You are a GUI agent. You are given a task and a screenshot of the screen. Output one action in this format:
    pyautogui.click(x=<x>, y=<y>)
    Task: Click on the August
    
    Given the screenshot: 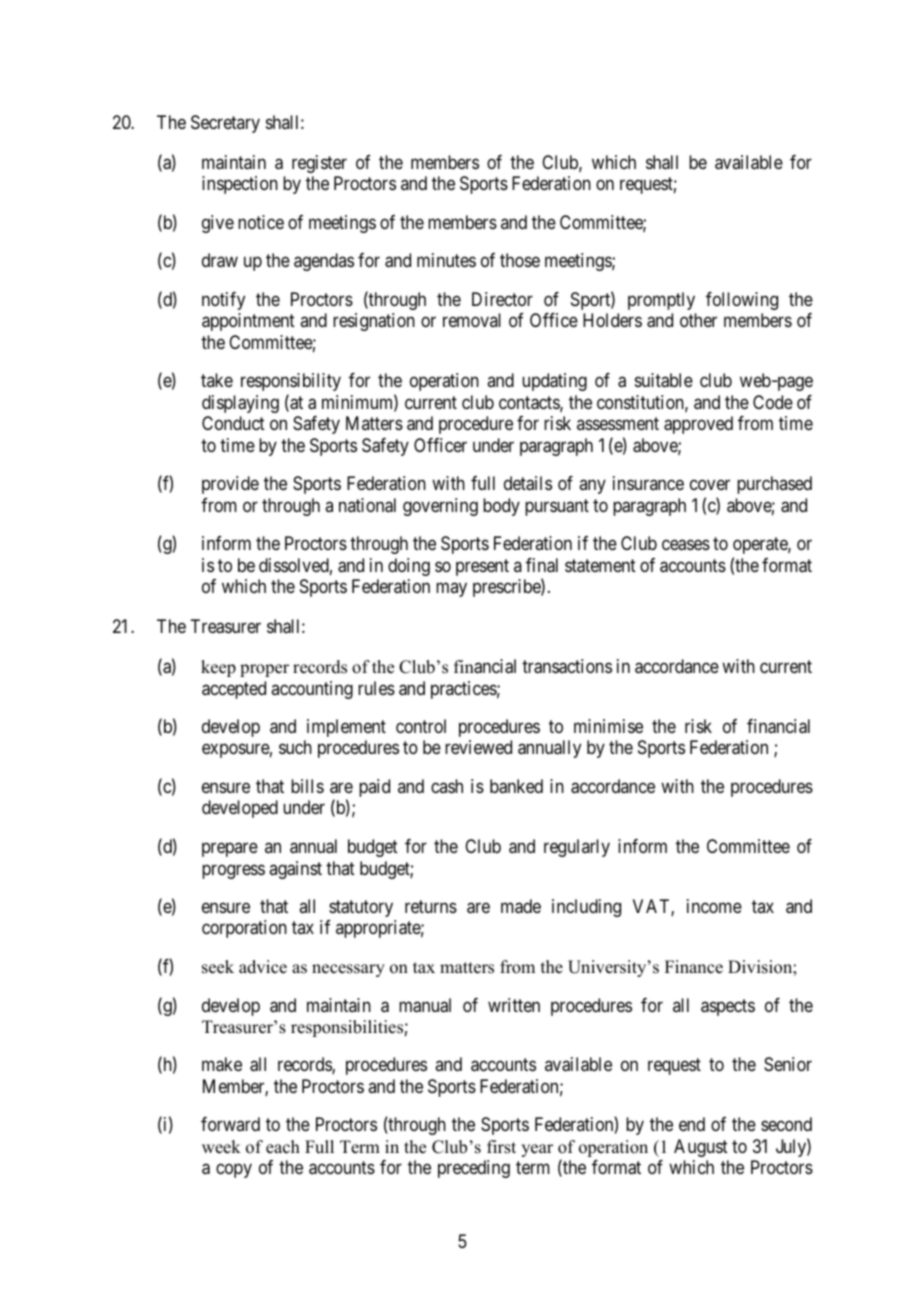 What is the action you would take?
    pyautogui.click(x=701, y=1148)
